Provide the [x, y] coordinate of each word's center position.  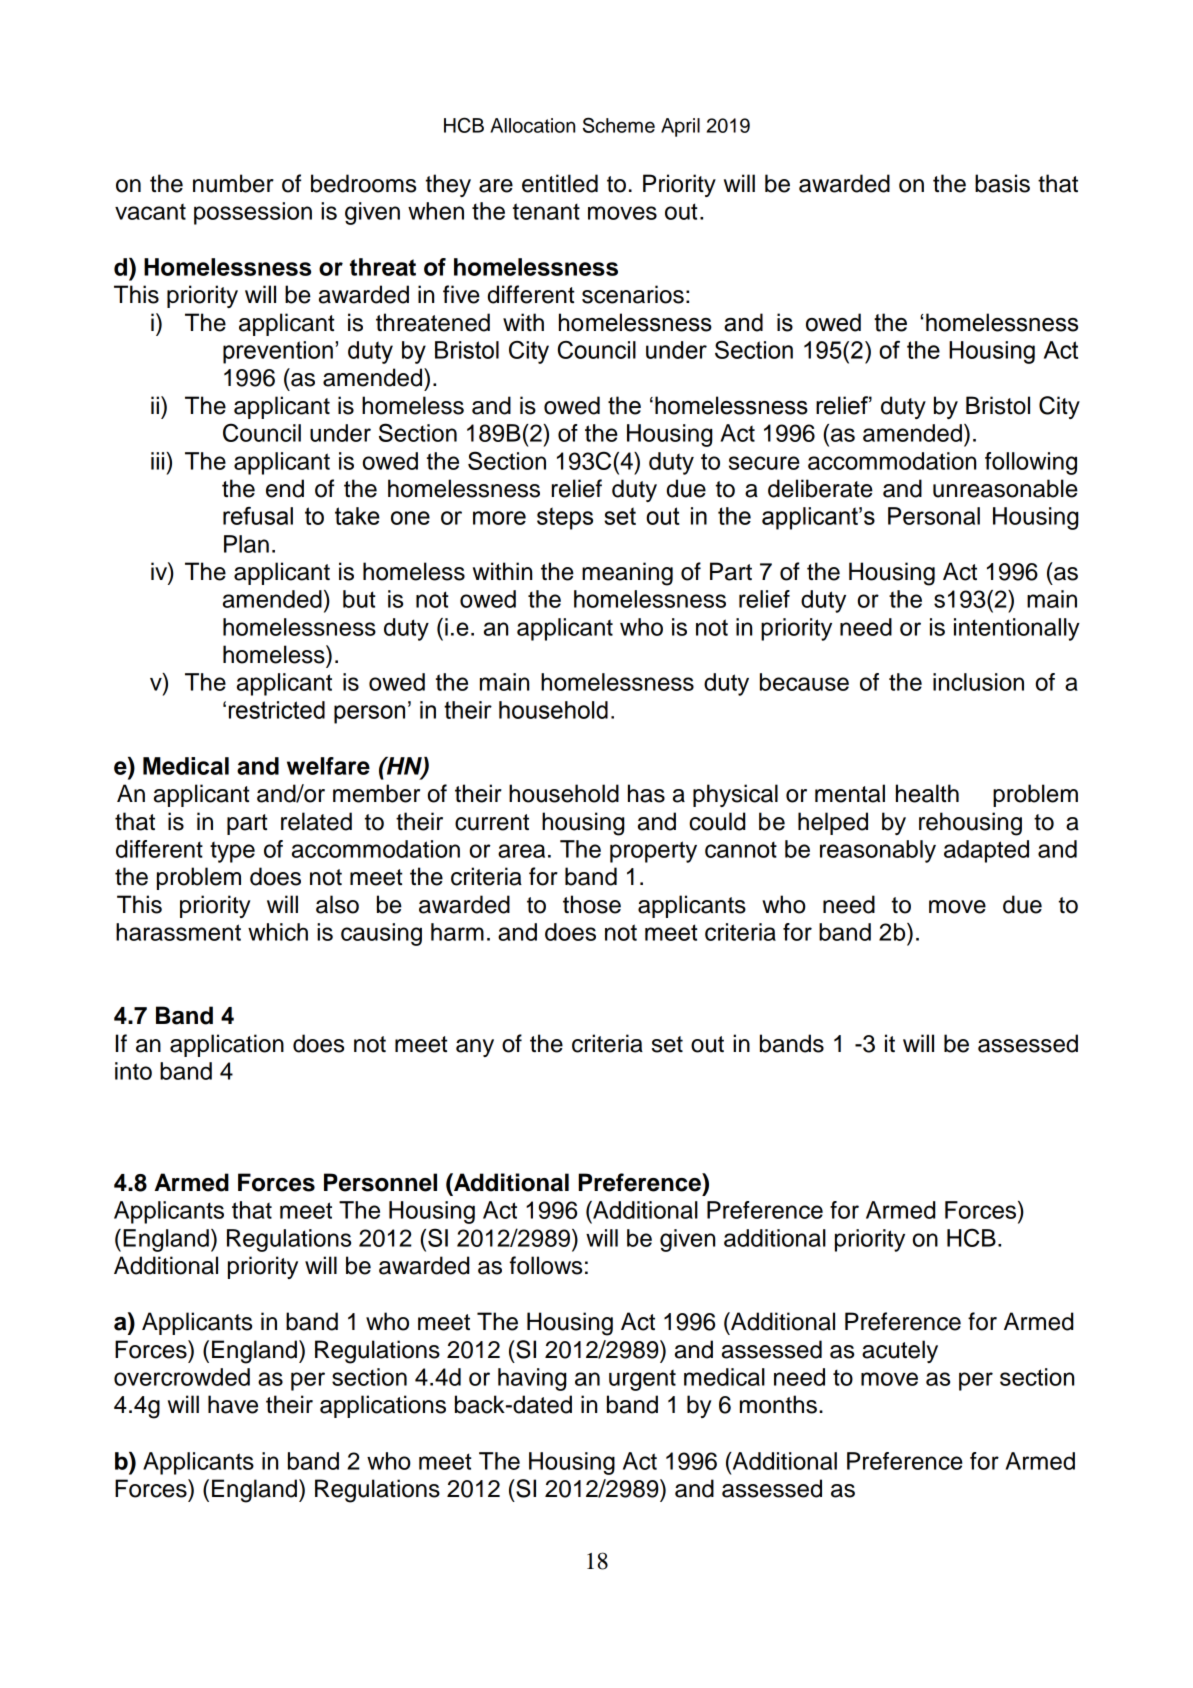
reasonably [878, 851]
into [133, 1071]
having [532, 1379]
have [233, 1404]
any [475, 1048]
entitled [560, 183]
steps [565, 518]
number [233, 183]
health [927, 793]
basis [1002, 183]
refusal [258, 516]
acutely [900, 1351]
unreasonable [1005, 488]
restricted [277, 710]
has [646, 793]
